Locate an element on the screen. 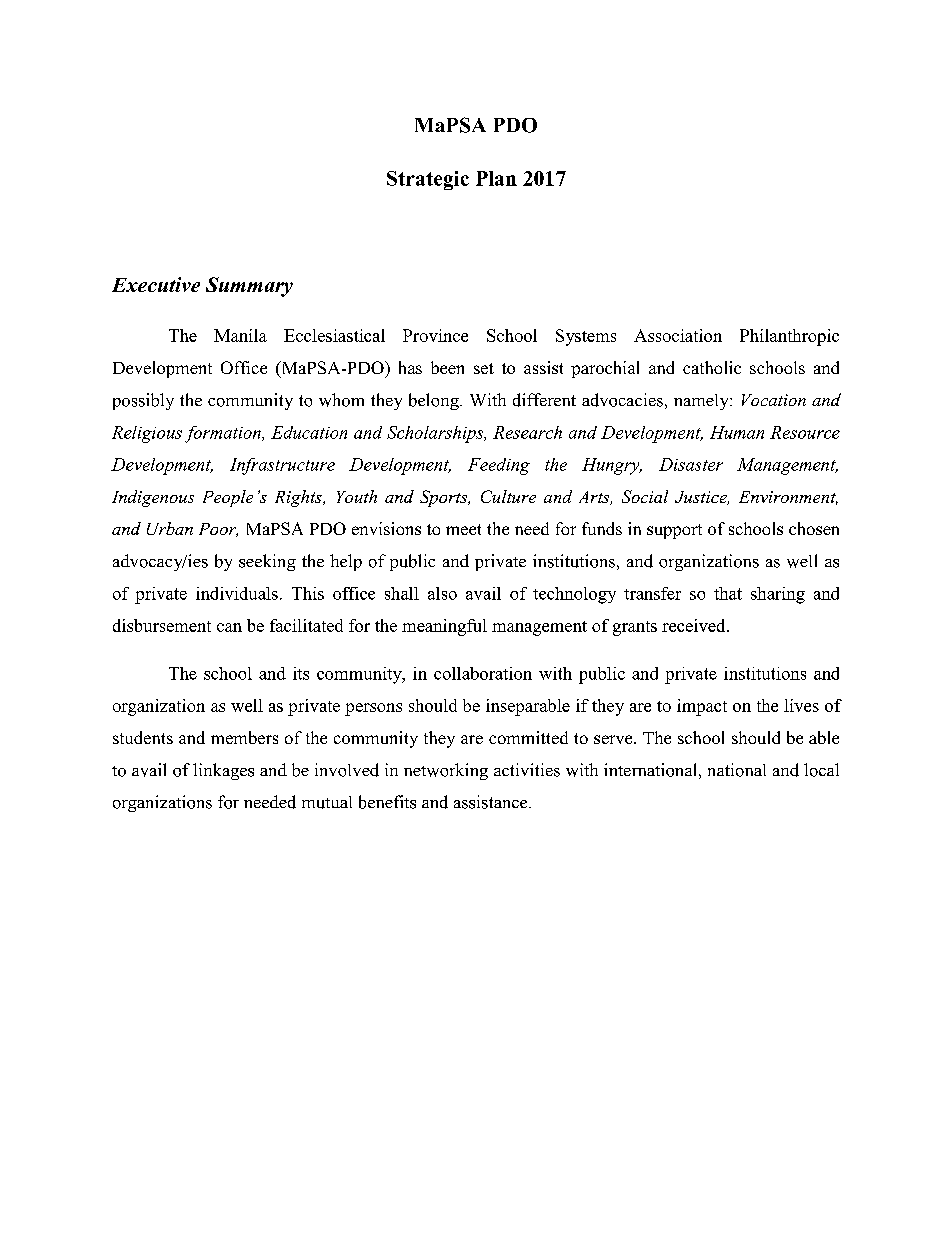 The height and width of the screenshot is (1233, 952). Culture is located at coordinates (508, 496).
